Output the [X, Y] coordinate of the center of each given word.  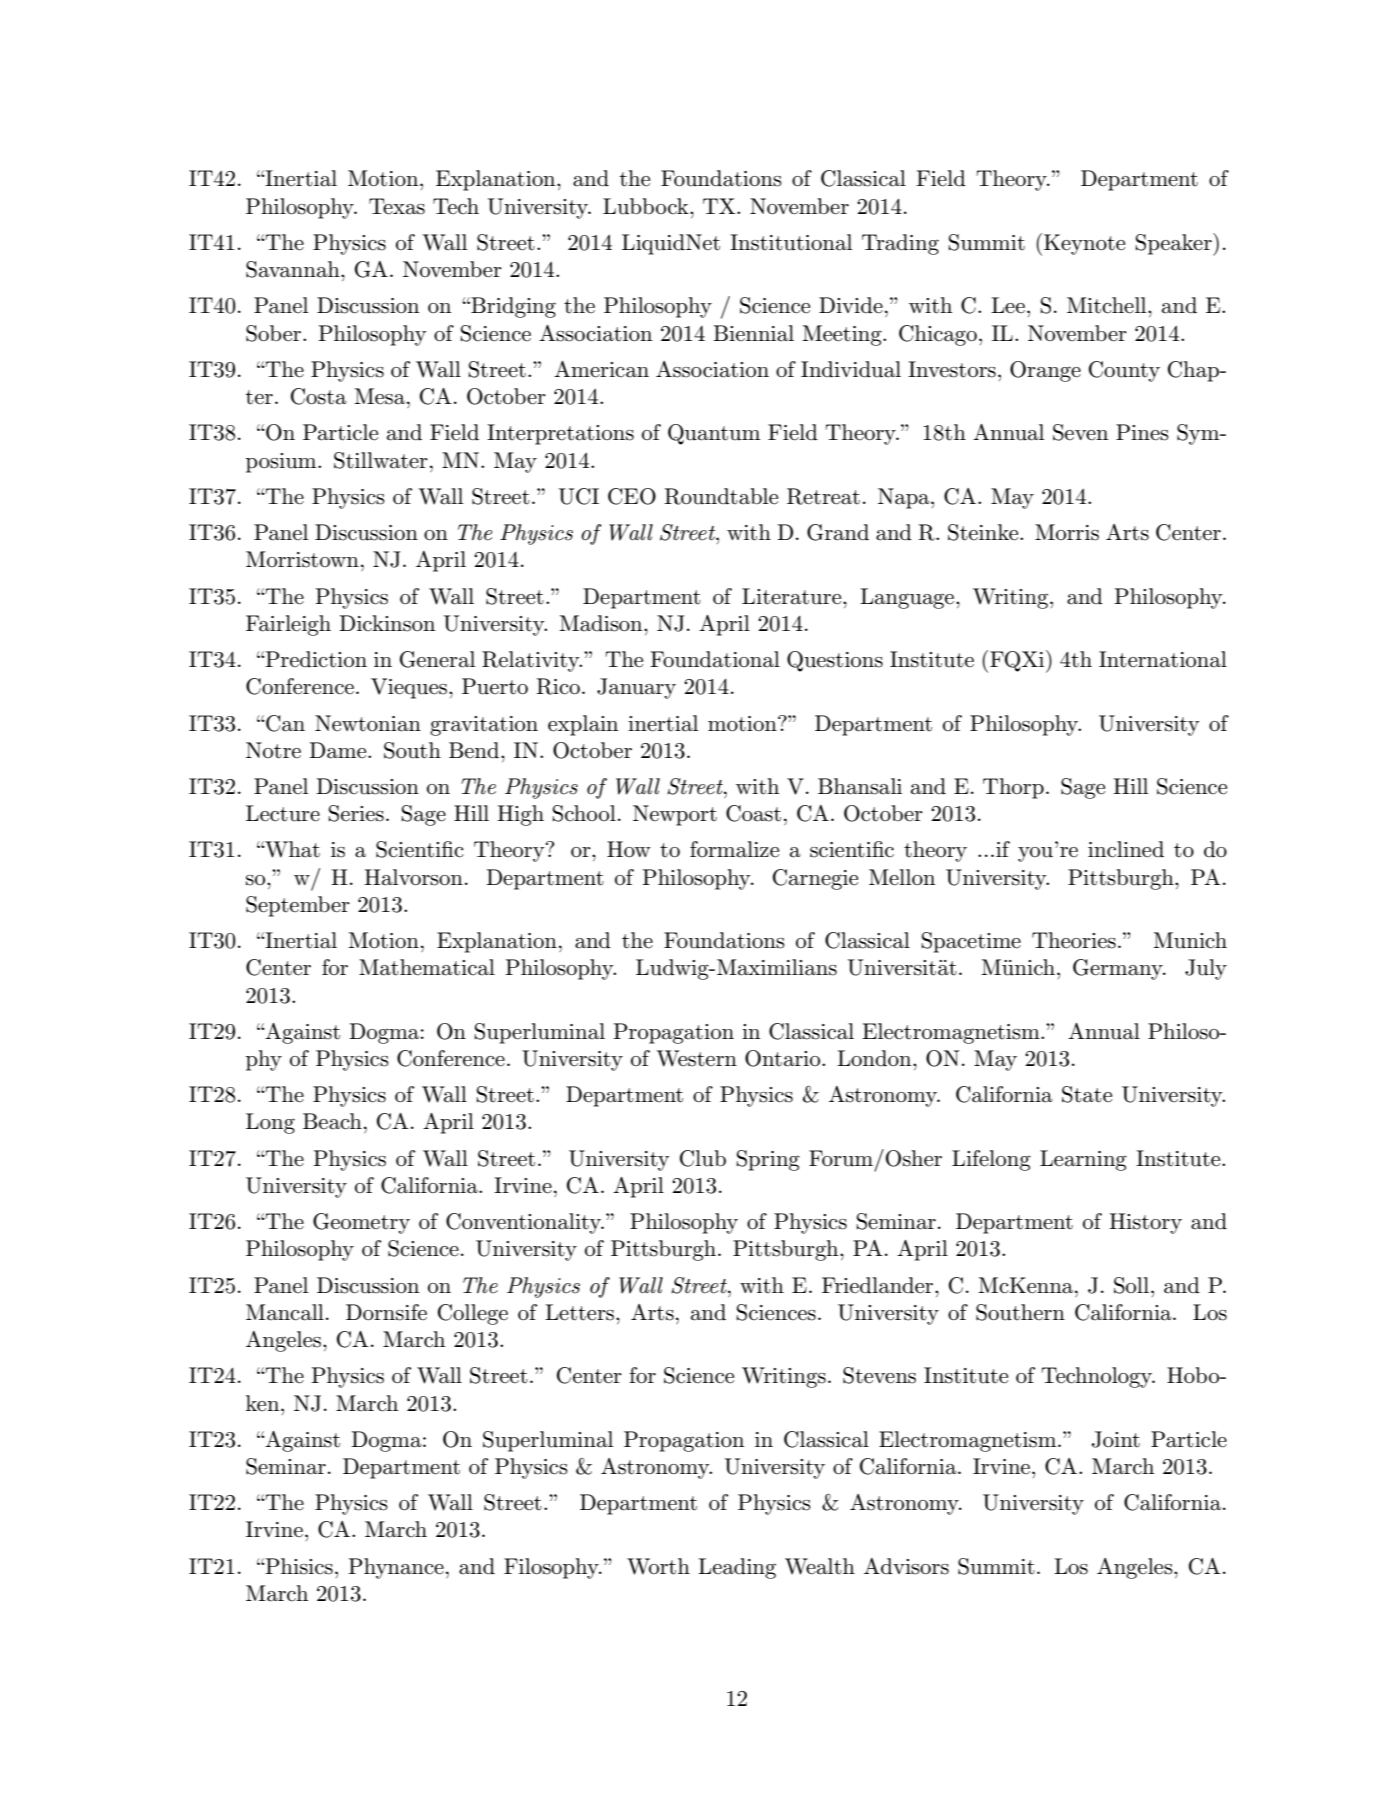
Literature [793, 596]
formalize [734, 849]
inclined [1126, 849]
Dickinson [387, 623]
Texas [397, 206]
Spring [768, 1160]
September [298, 906]
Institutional [791, 242]
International [1163, 659]
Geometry [361, 1223]
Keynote [1084, 244]
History [1145, 1223]
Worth [658, 1566]
